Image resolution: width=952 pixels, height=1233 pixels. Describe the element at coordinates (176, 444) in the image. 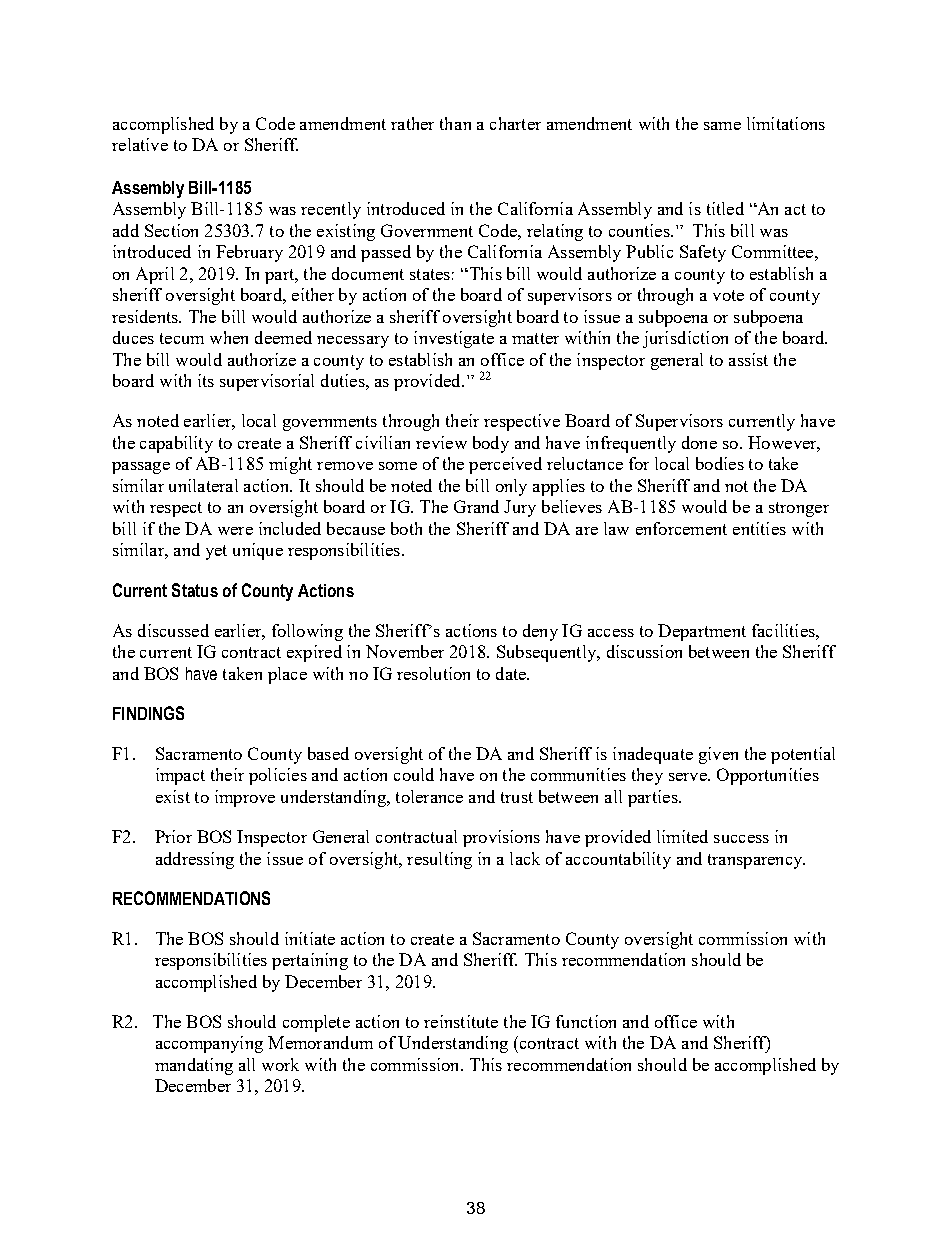

I see `capability` at that location.
